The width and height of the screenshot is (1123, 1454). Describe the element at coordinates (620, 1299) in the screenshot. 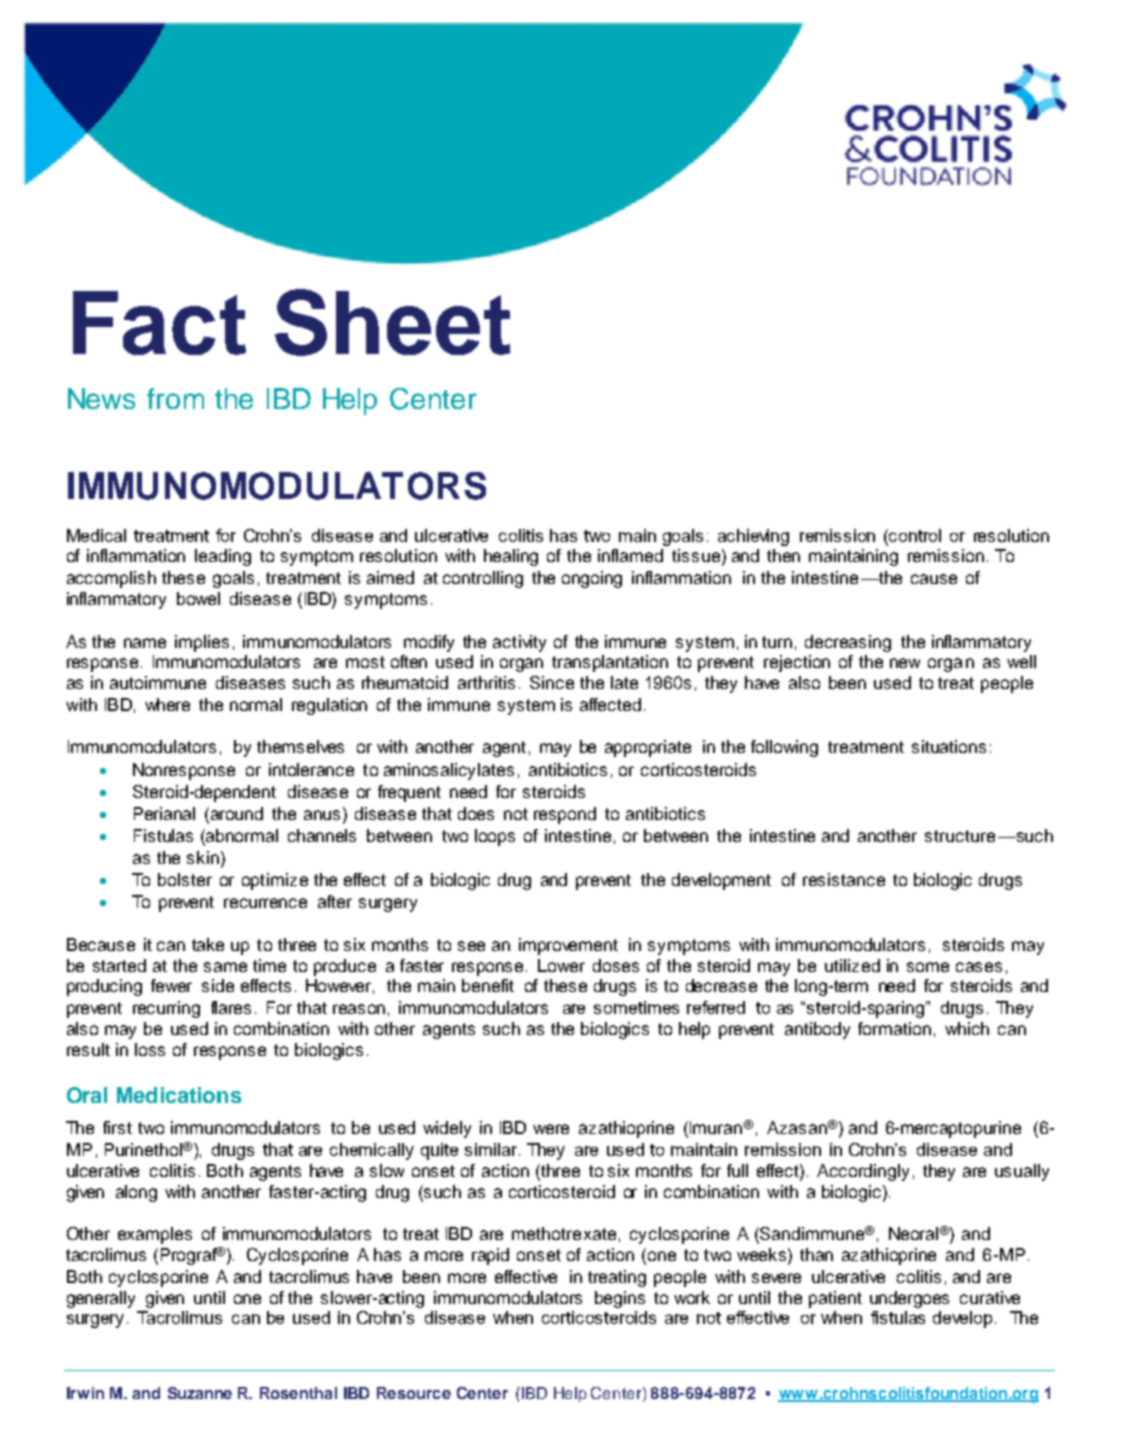

I see `begins` at that location.
